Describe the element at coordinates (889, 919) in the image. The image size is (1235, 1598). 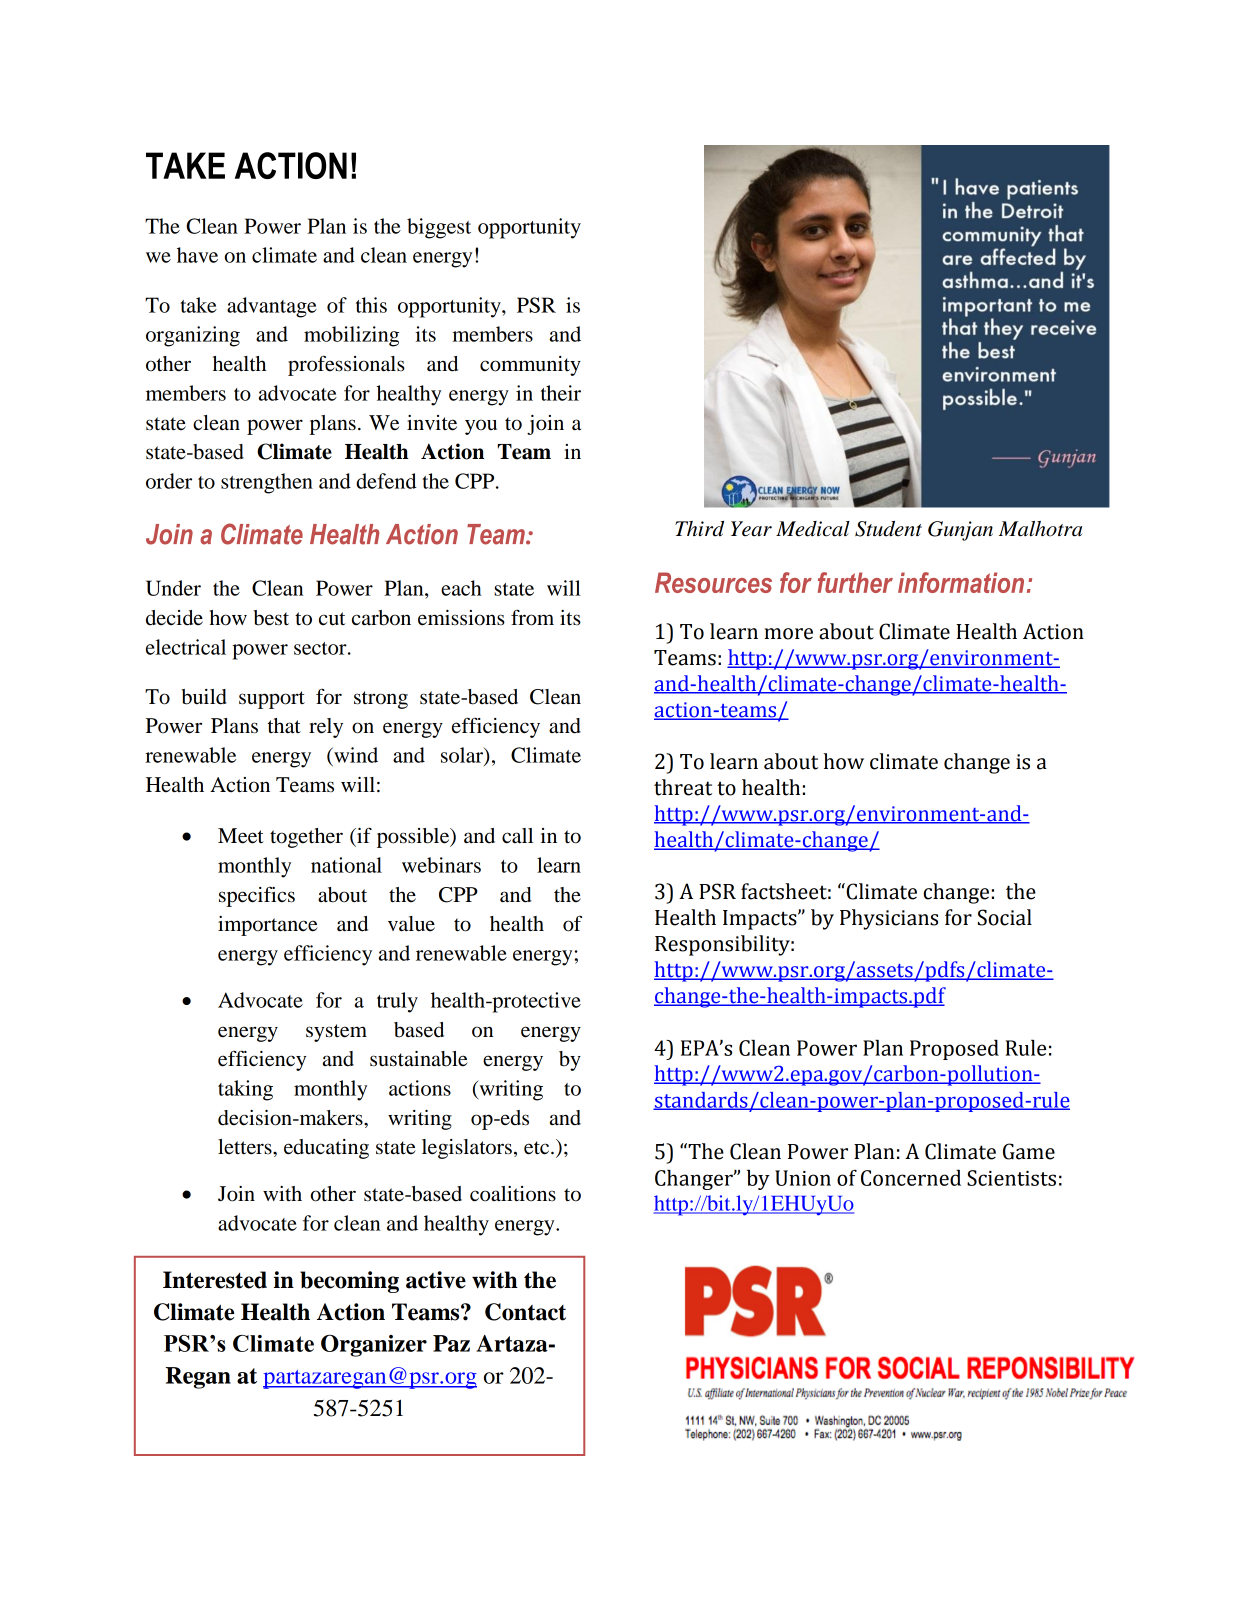
I see `Physicians` at that location.
